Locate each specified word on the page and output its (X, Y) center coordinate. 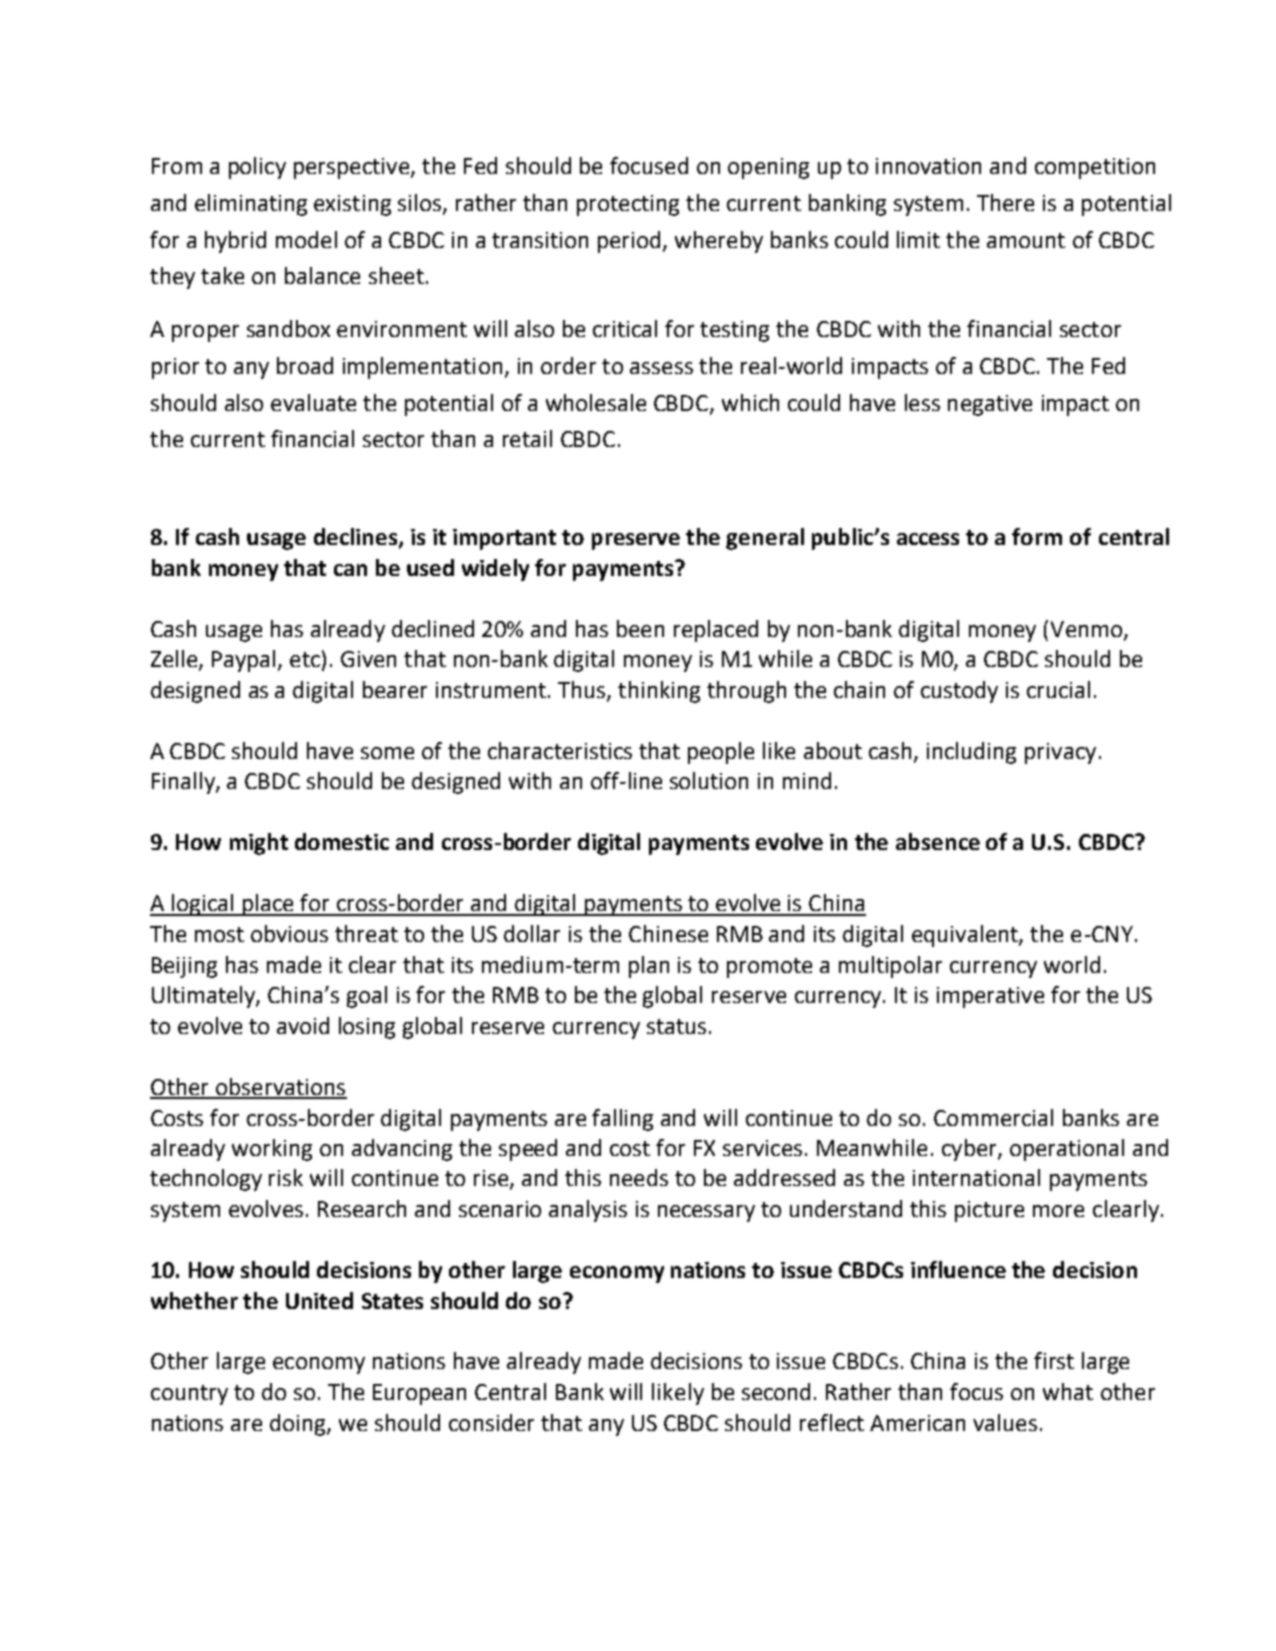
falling (622, 1120)
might (259, 844)
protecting (628, 205)
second (776, 1391)
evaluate (313, 402)
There (1005, 202)
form (1037, 536)
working (272, 1150)
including (971, 753)
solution (709, 780)
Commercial (993, 1117)
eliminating (251, 205)
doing (299, 1425)
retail (527, 438)
